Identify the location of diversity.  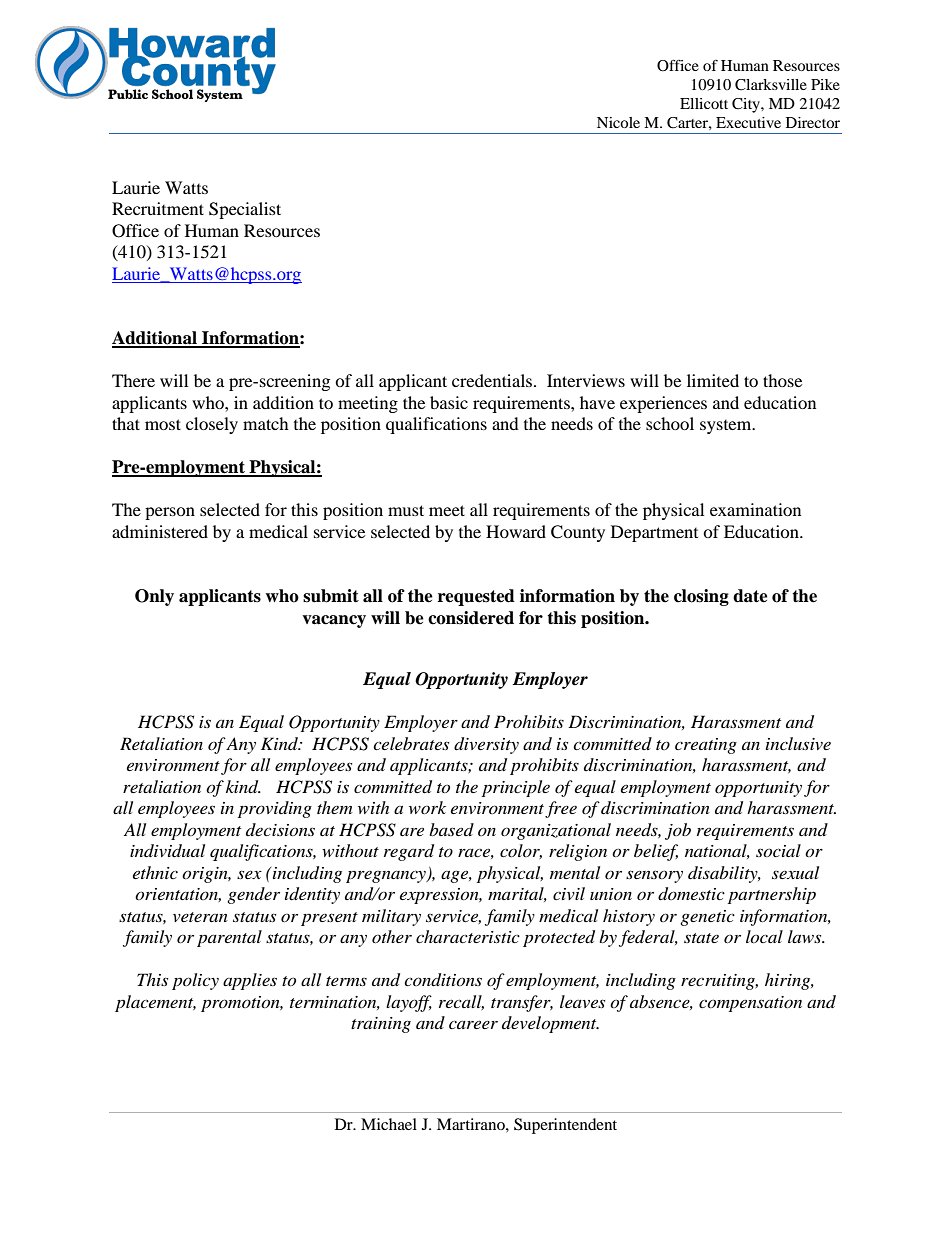
(486, 745).
